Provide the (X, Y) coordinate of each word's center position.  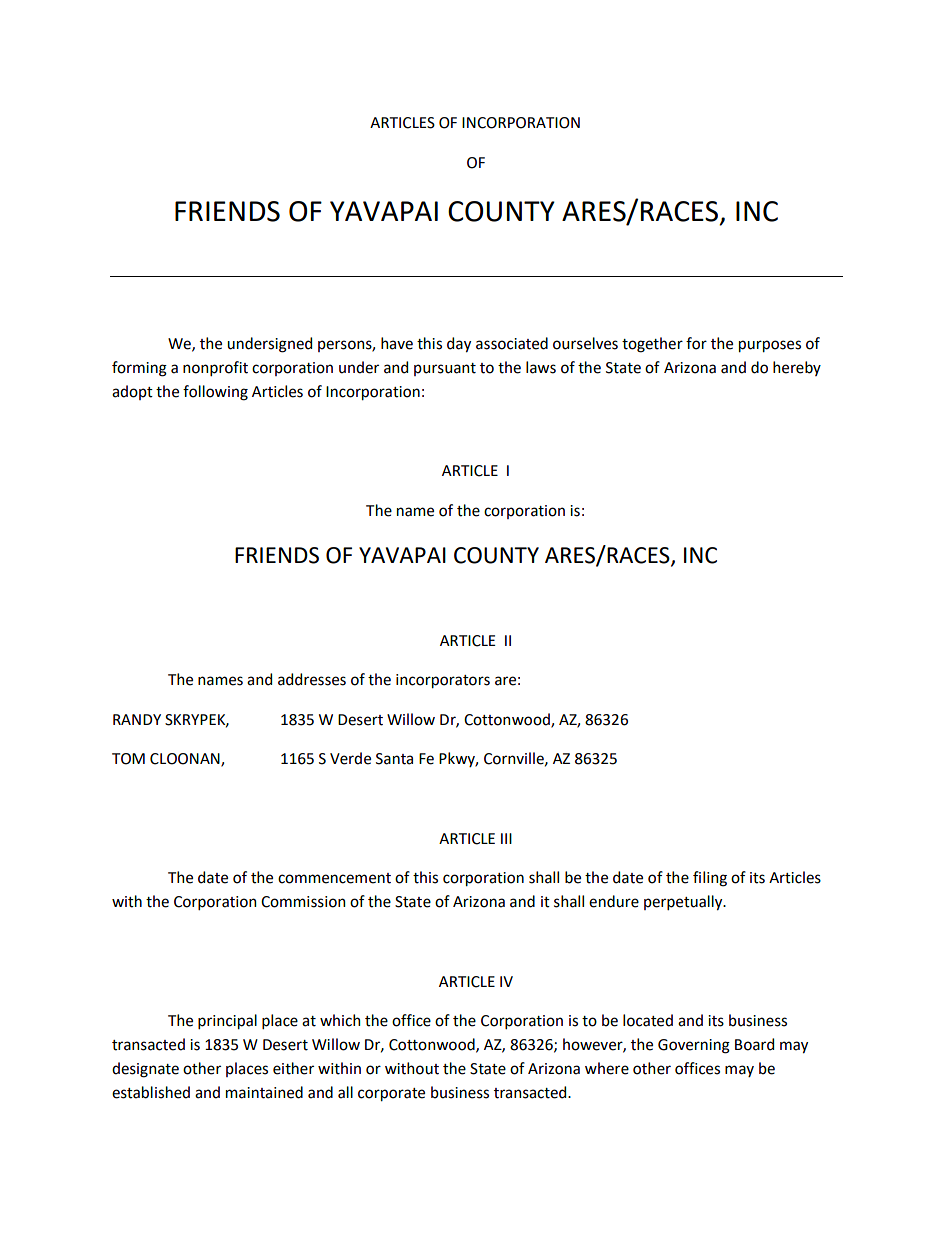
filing (710, 879)
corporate (391, 1095)
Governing (694, 1046)
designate (145, 1070)
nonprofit (215, 368)
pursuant (445, 369)
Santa (394, 759)
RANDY (137, 719)
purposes (770, 346)
